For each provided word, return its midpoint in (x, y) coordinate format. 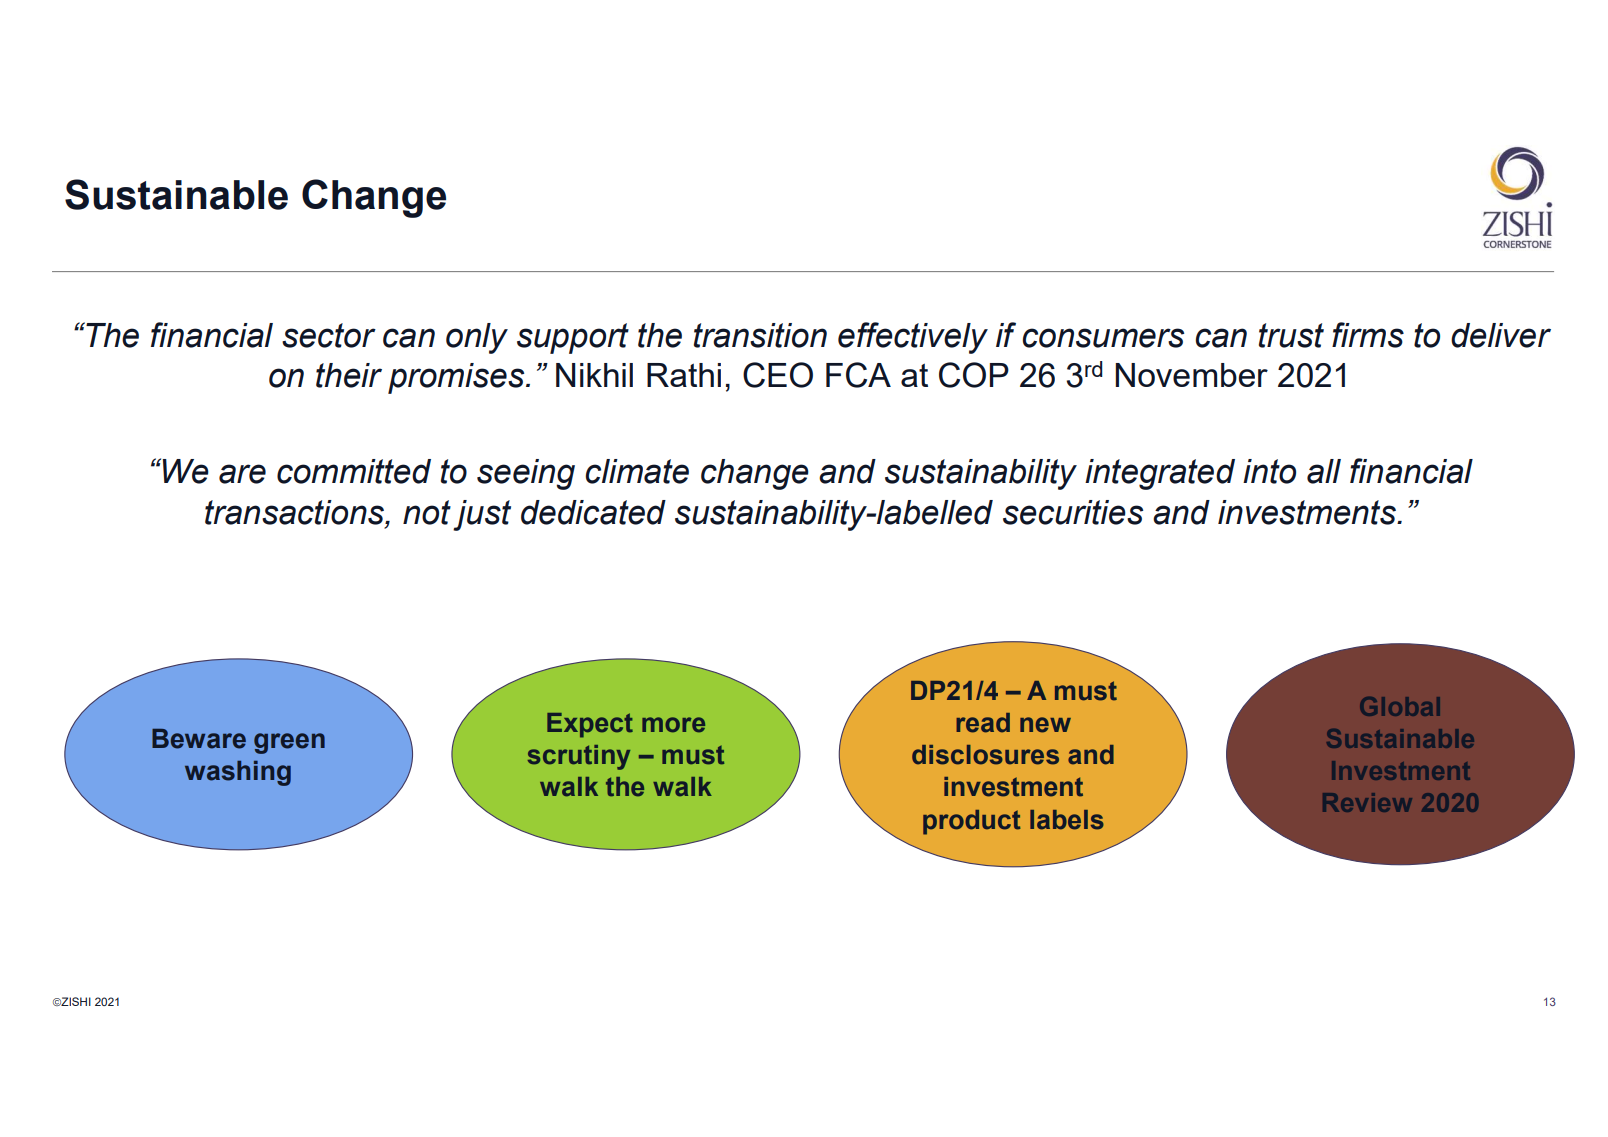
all (1324, 471)
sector (329, 335)
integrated (1160, 474)
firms (1368, 335)
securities (1073, 512)
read (983, 723)
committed (354, 471)
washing (238, 773)
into (1269, 471)
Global (1400, 706)
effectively (913, 338)
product (972, 822)
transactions (295, 512)
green (289, 743)
